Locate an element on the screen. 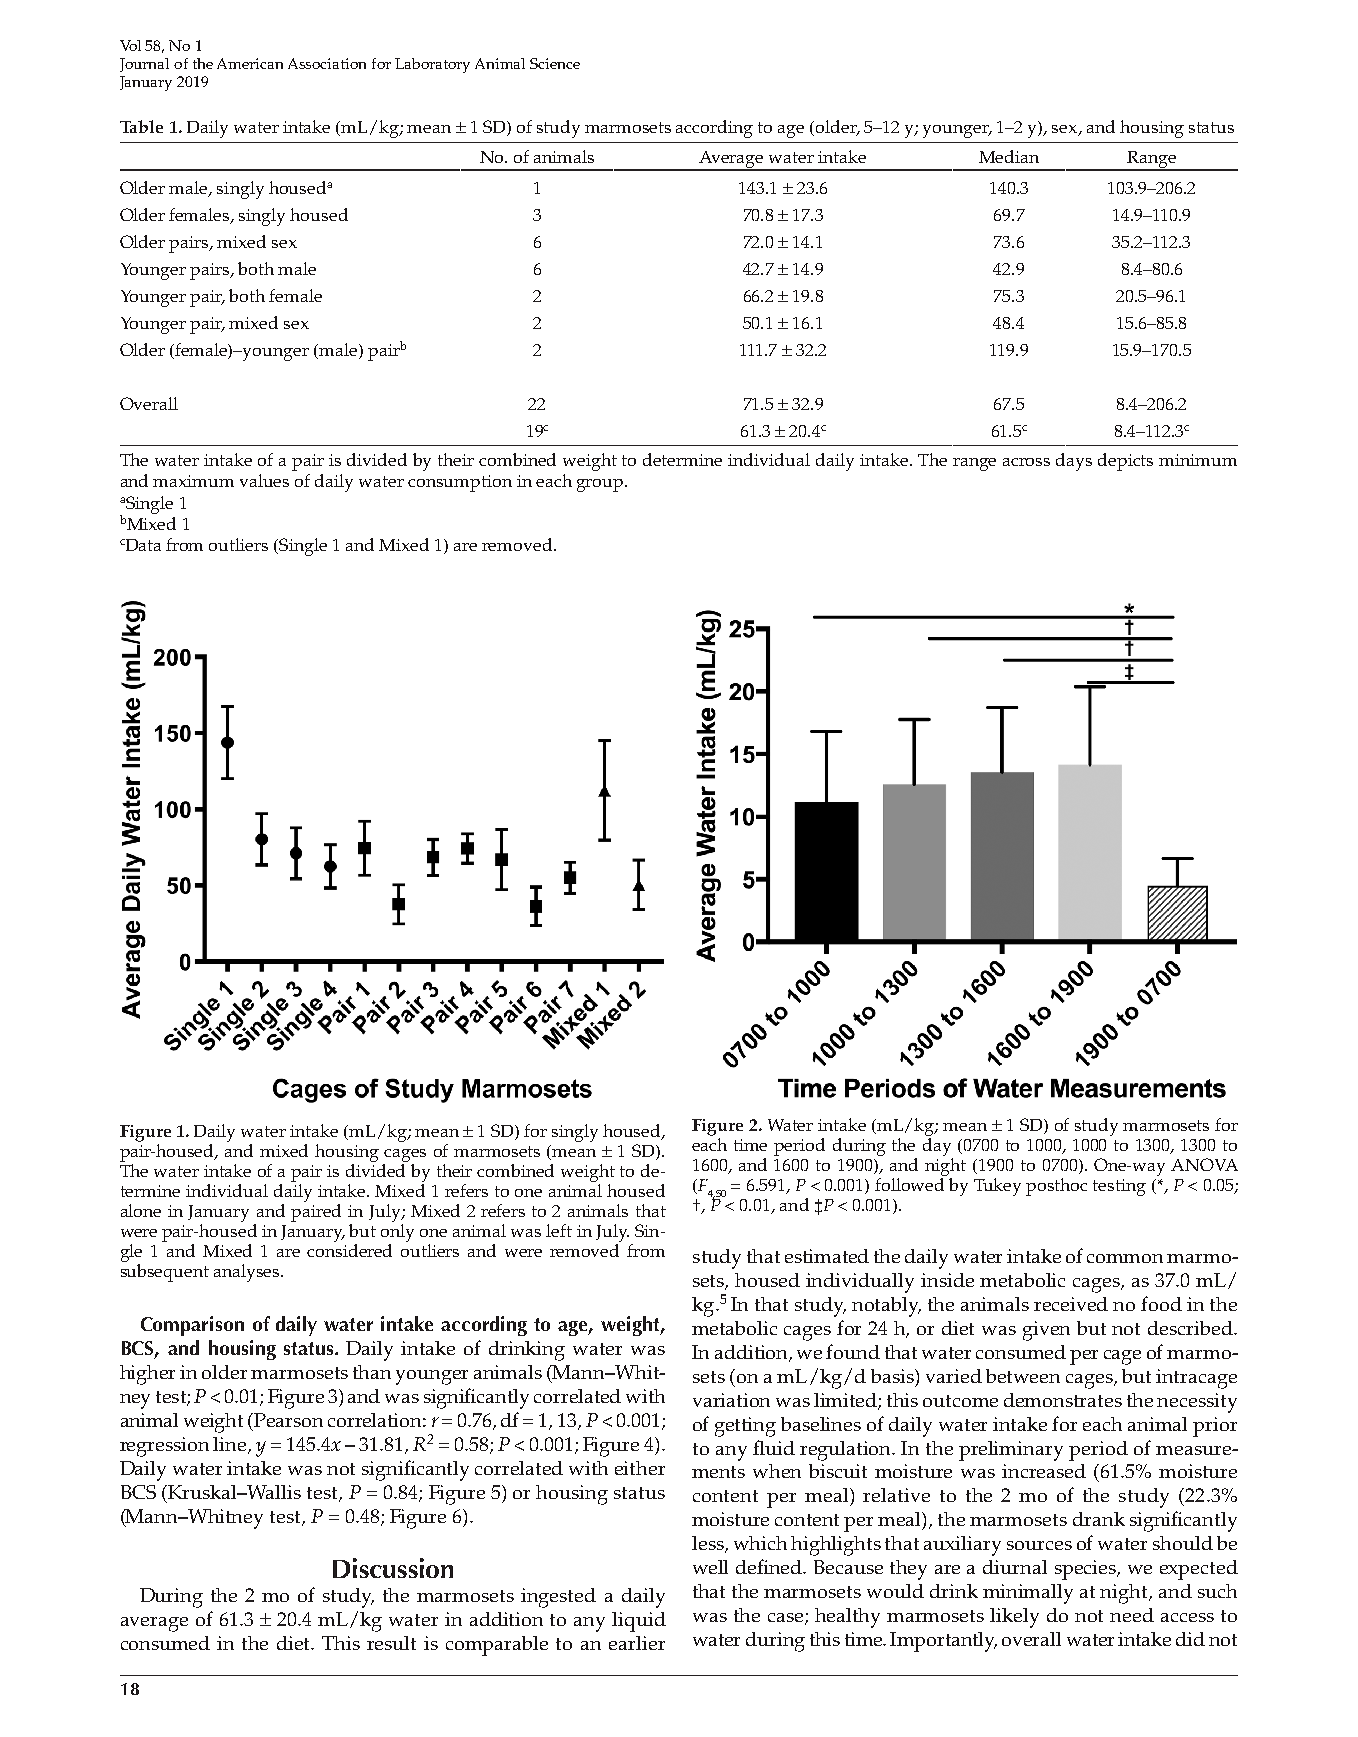 This screenshot has width=1358, height=1737. Data is located at coordinates (143, 545).
